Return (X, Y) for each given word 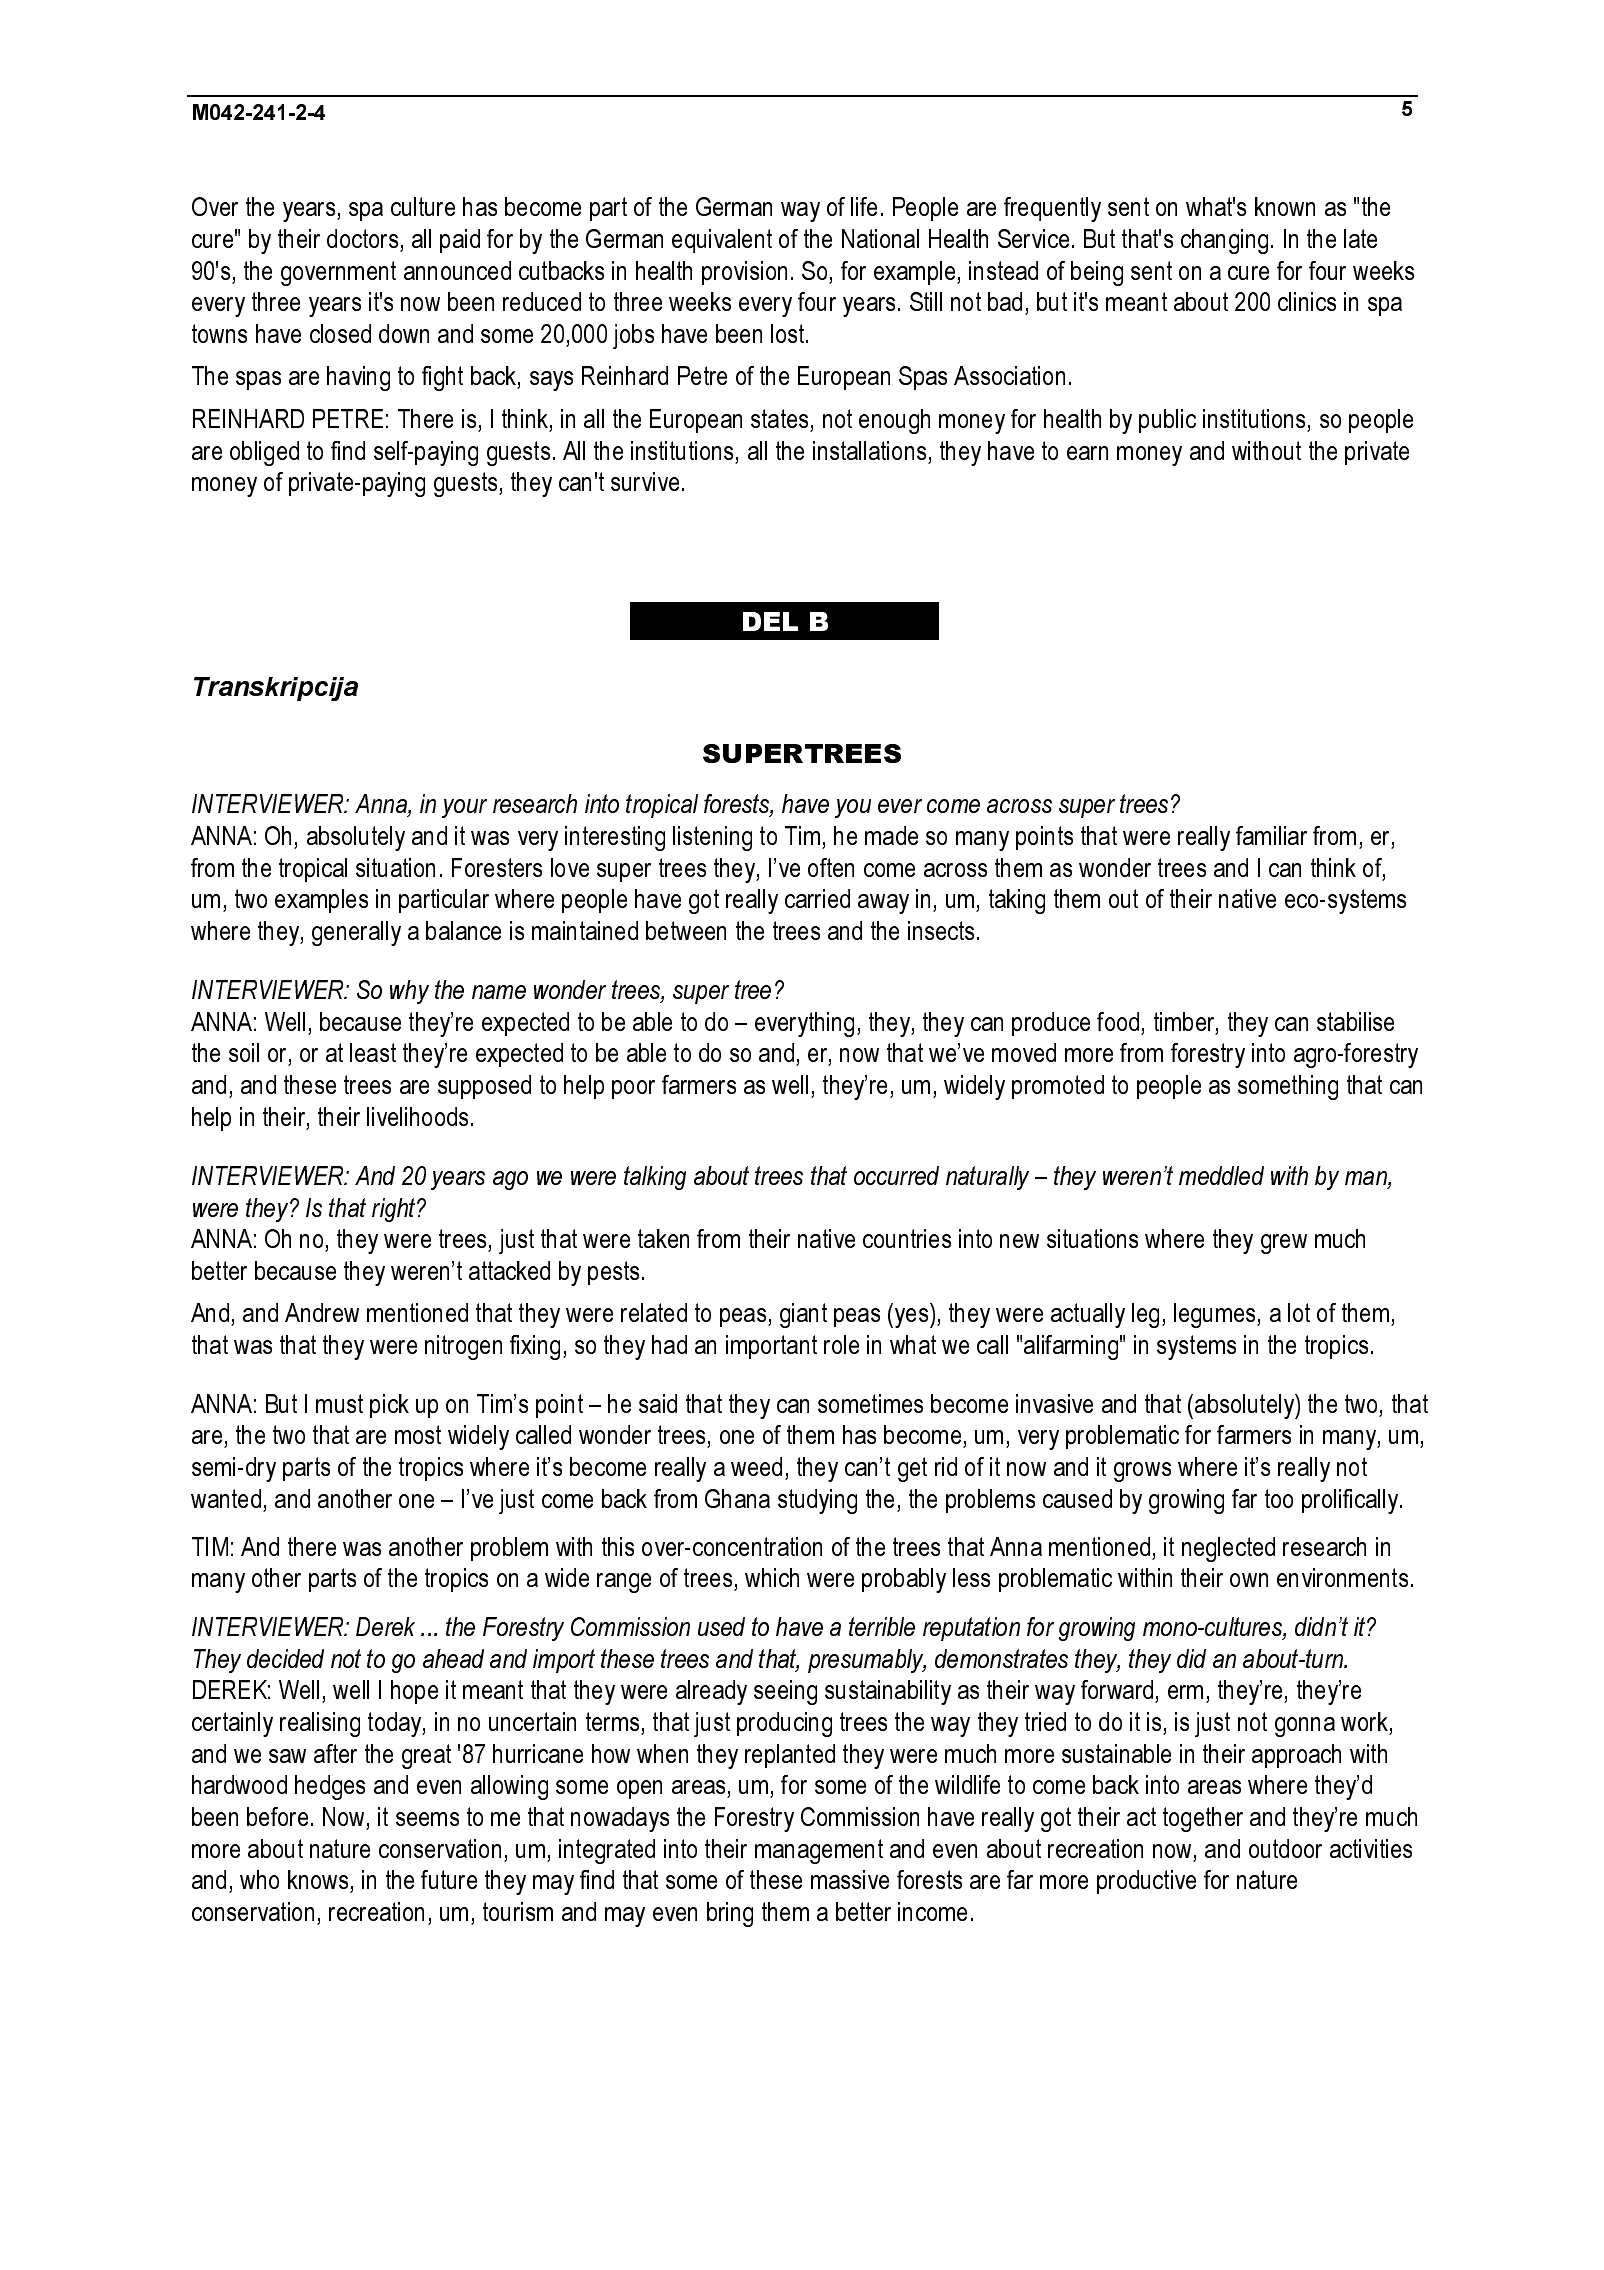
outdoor (1285, 1848)
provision (744, 273)
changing (1224, 241)
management (819, 1851)
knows (319, 1881)
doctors (362, 238)
